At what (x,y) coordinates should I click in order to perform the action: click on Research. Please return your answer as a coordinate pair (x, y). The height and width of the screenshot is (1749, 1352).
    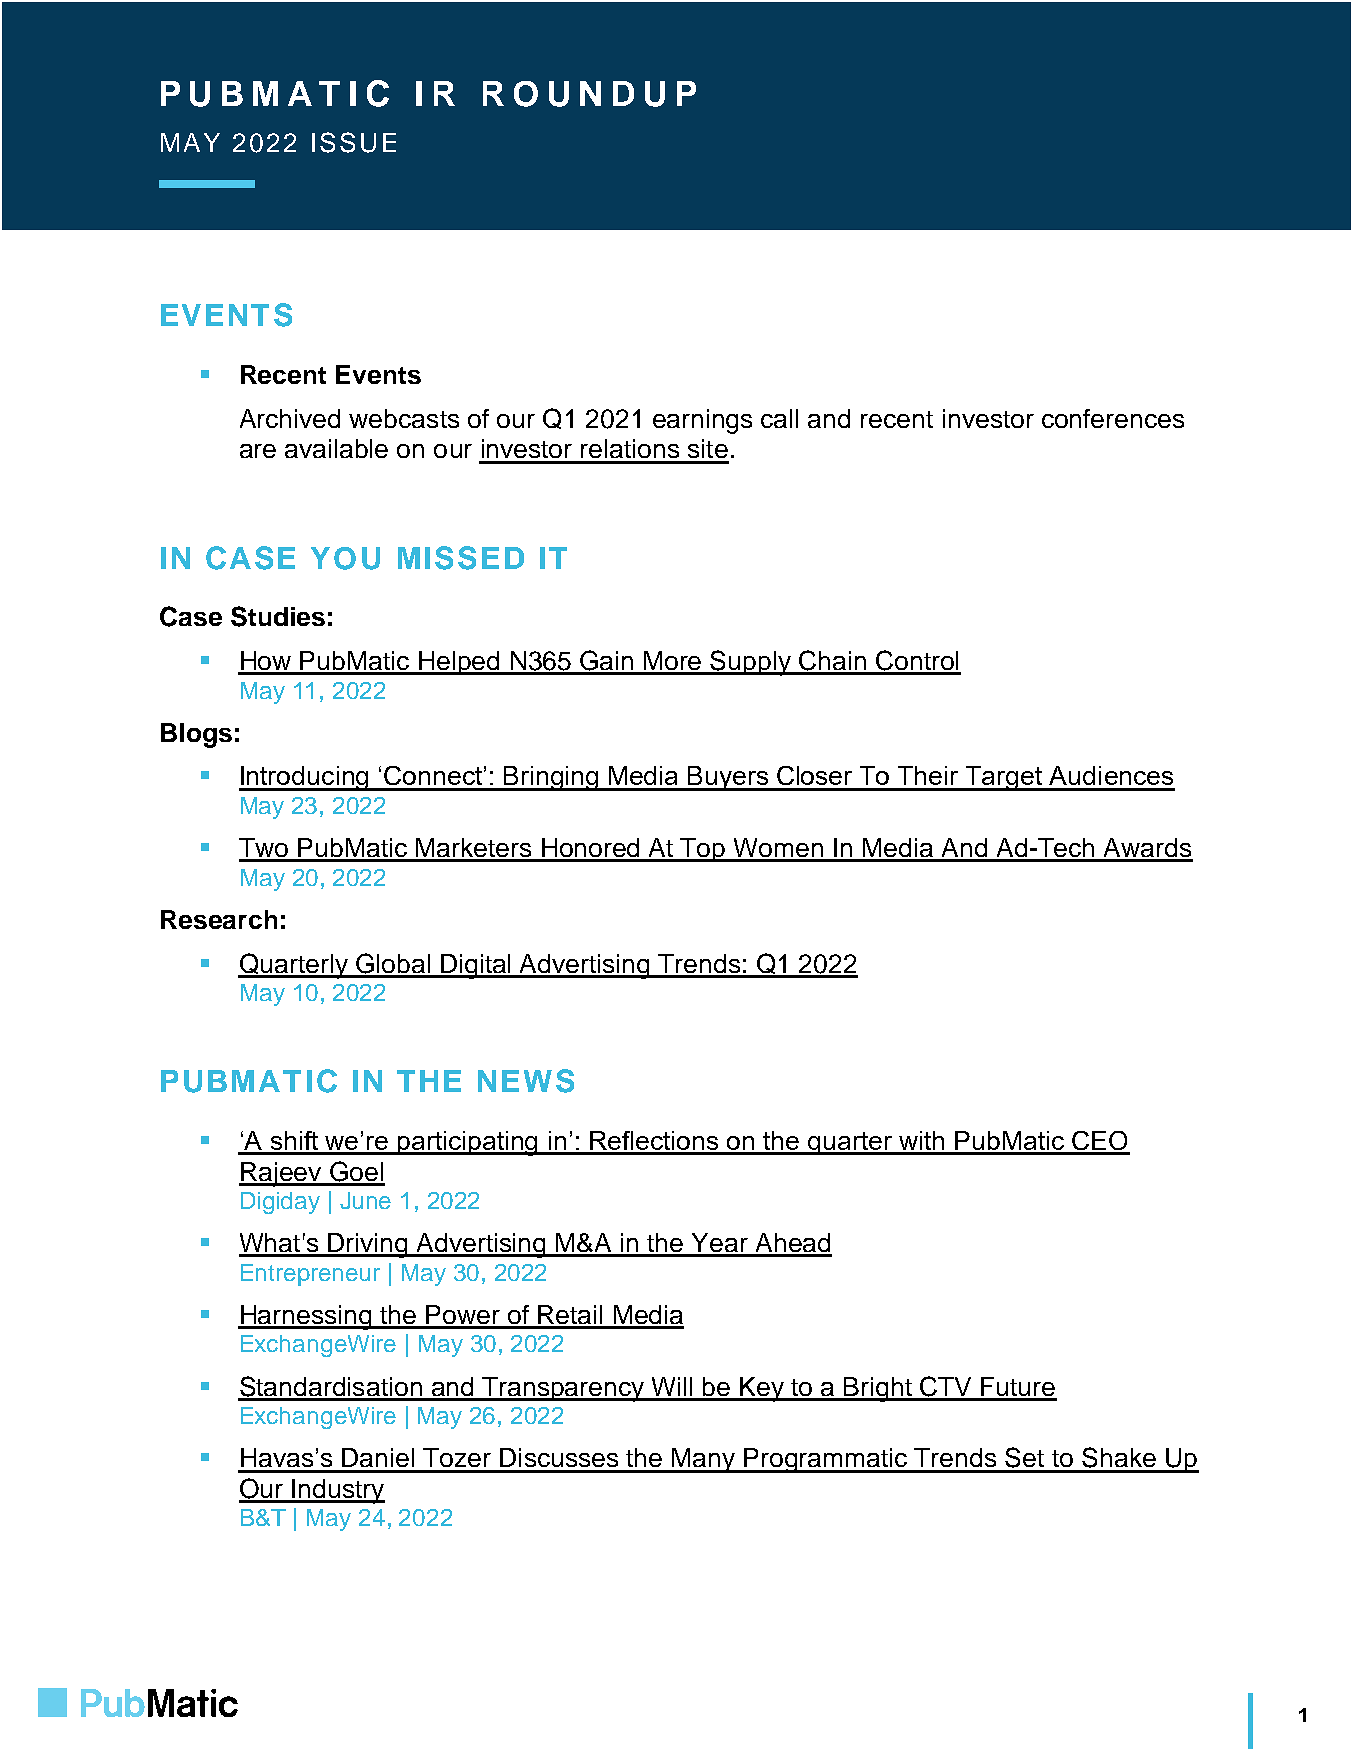
    Looking at the image, I should click on (219, 919).
